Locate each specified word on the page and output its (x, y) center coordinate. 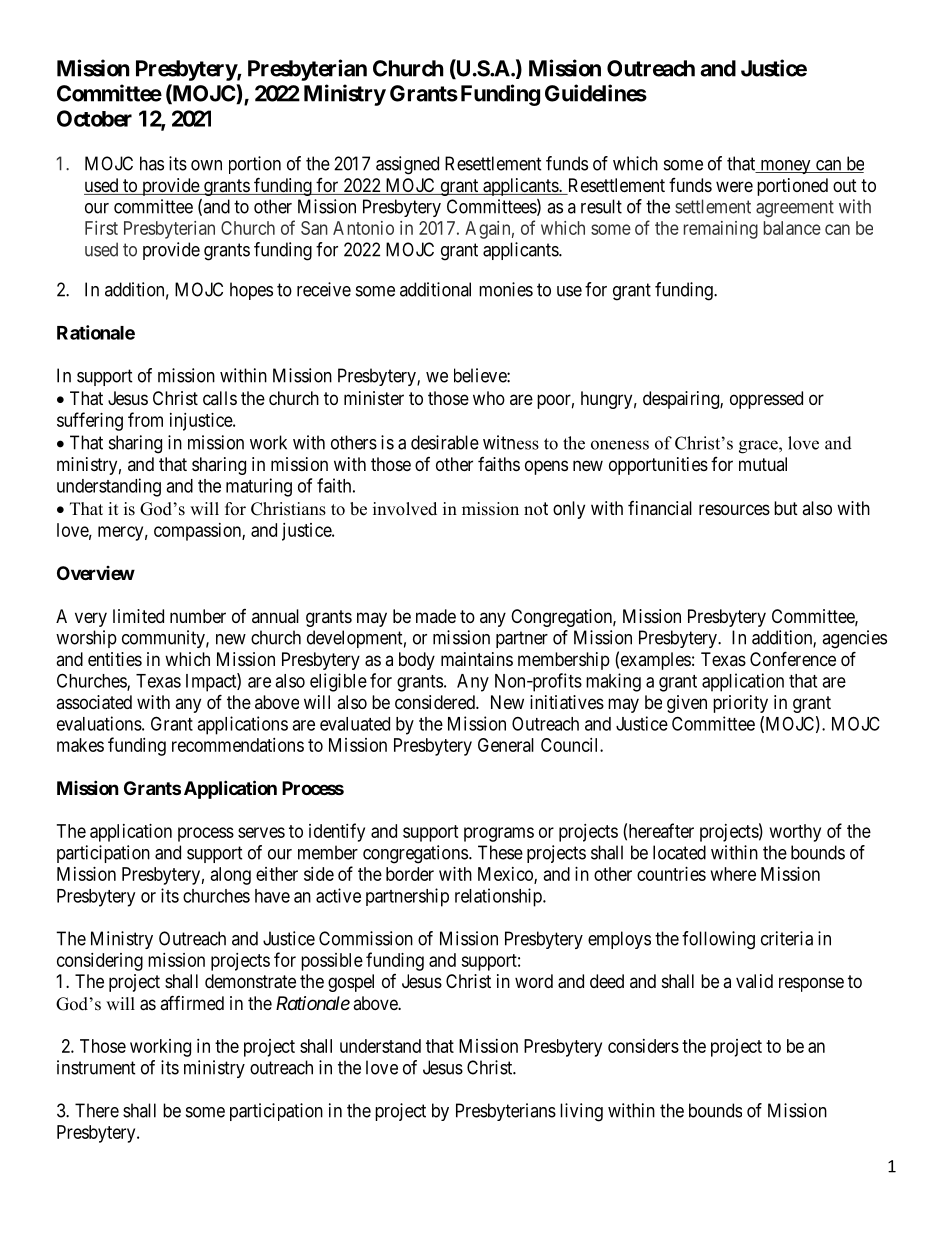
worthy (795, 833)
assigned (407, 165)
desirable (445, 442)
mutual (763, 464)
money (785, 167)
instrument (96, 1067)
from (145, 419)
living (581, 1112)
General (506, 745)
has (152, 163)
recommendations (238, 745)
